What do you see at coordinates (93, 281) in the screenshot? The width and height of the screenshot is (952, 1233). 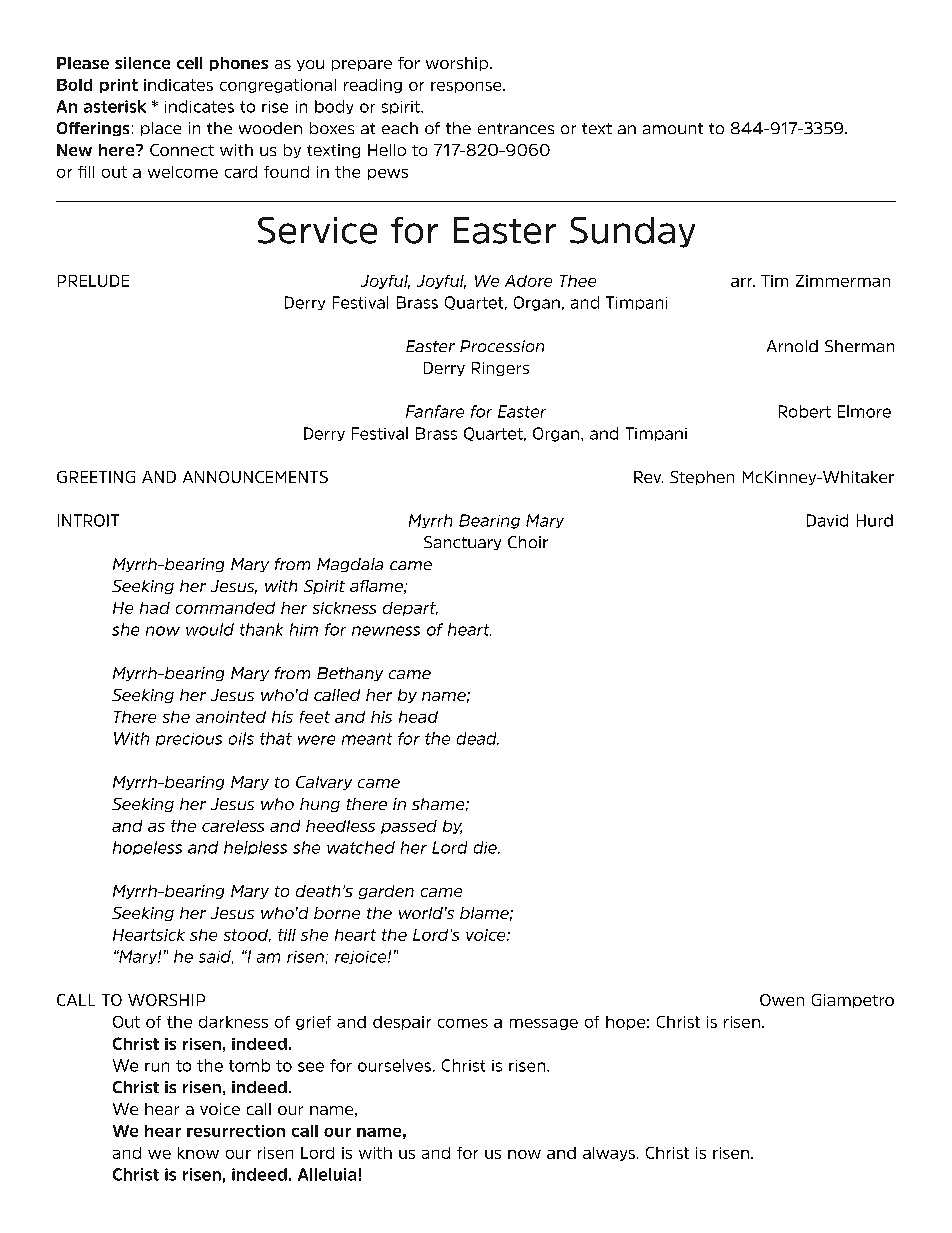 I see `PRELUDE` at bounding box center [93, 281].
